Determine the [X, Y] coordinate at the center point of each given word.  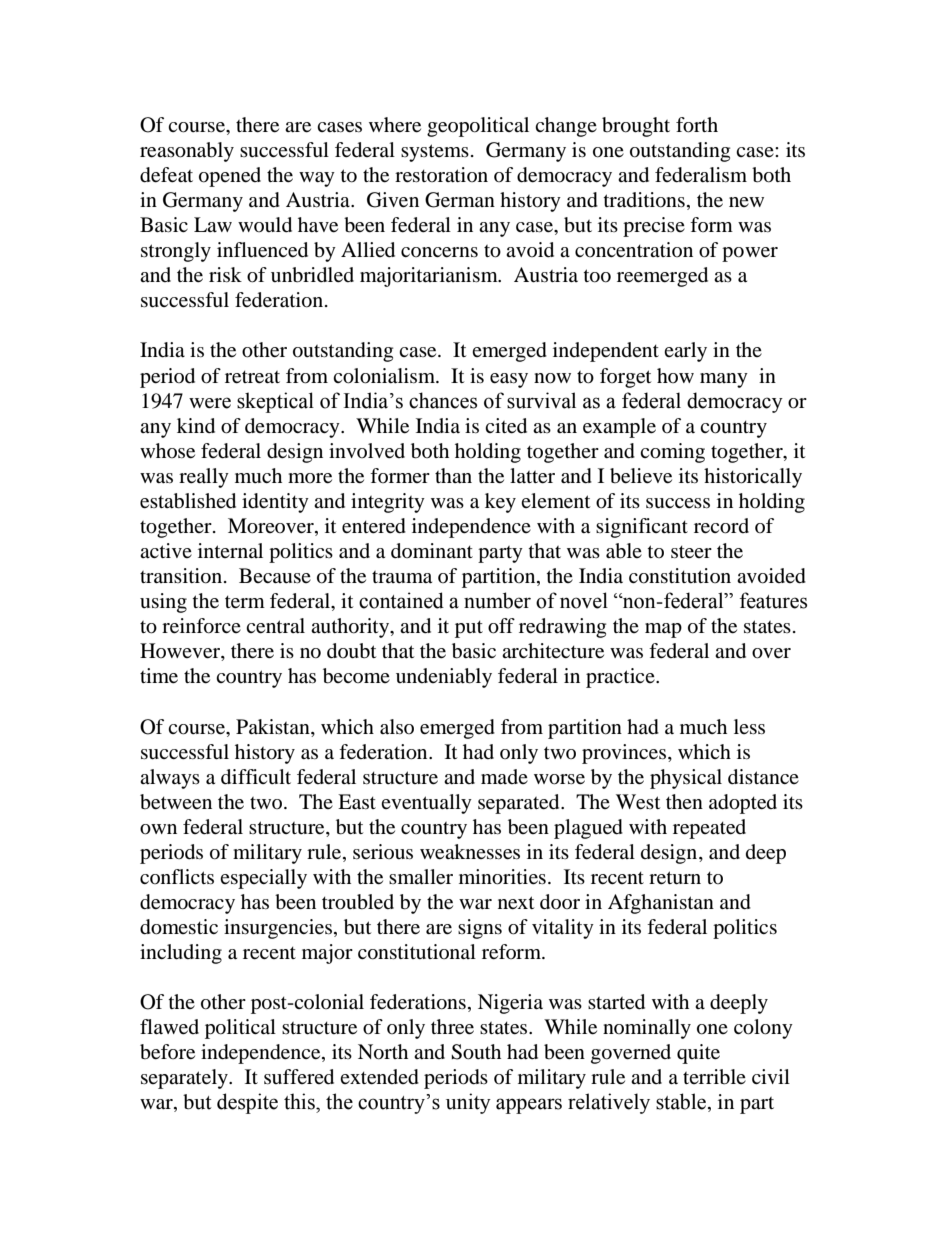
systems [435, 153]
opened [230, 177]
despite [247, 1103]
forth [697, 125]
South [476, 1052]
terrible [714, 1077]
